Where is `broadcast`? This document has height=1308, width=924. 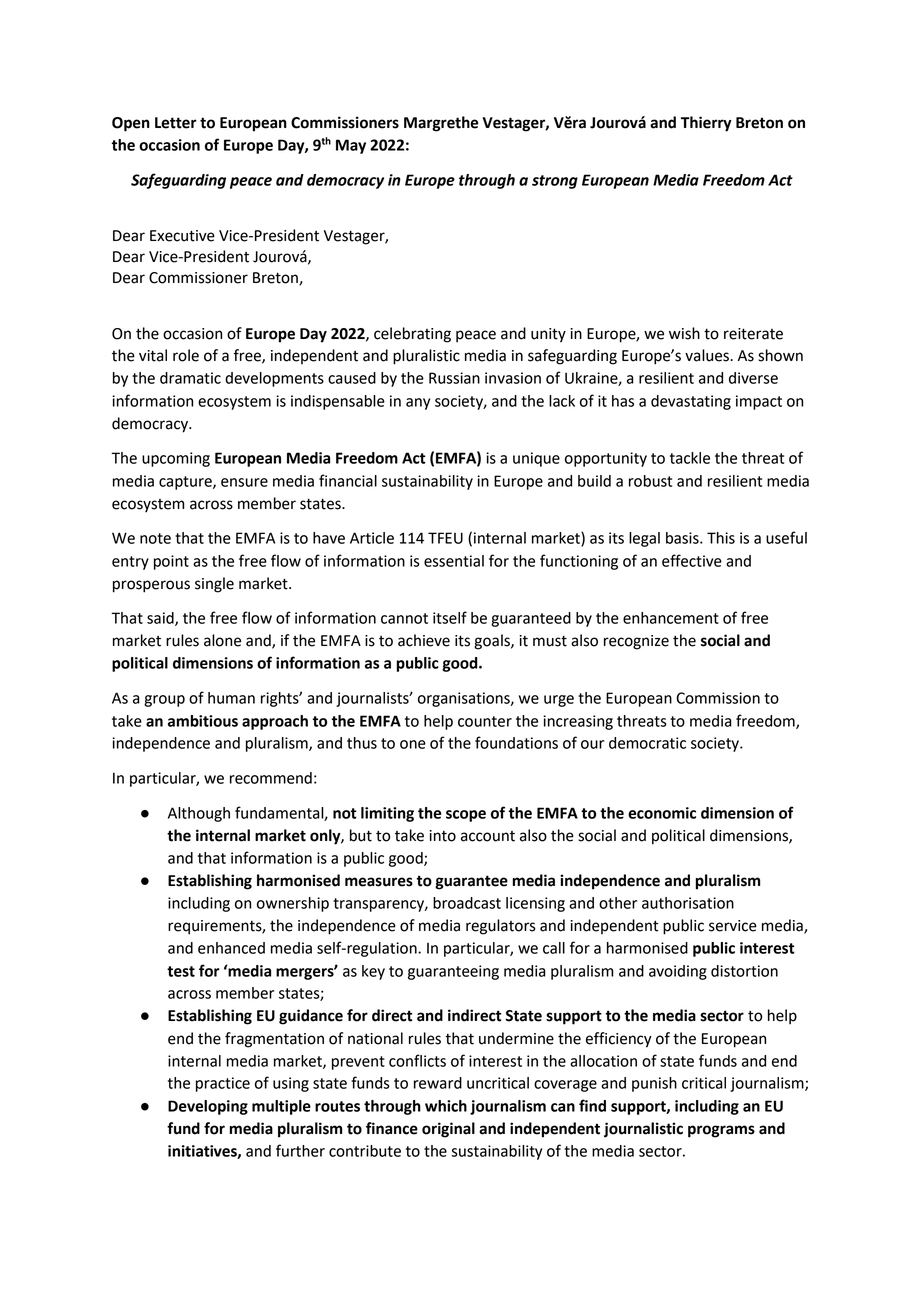
broadcast is located at coordinates (467, 903).
